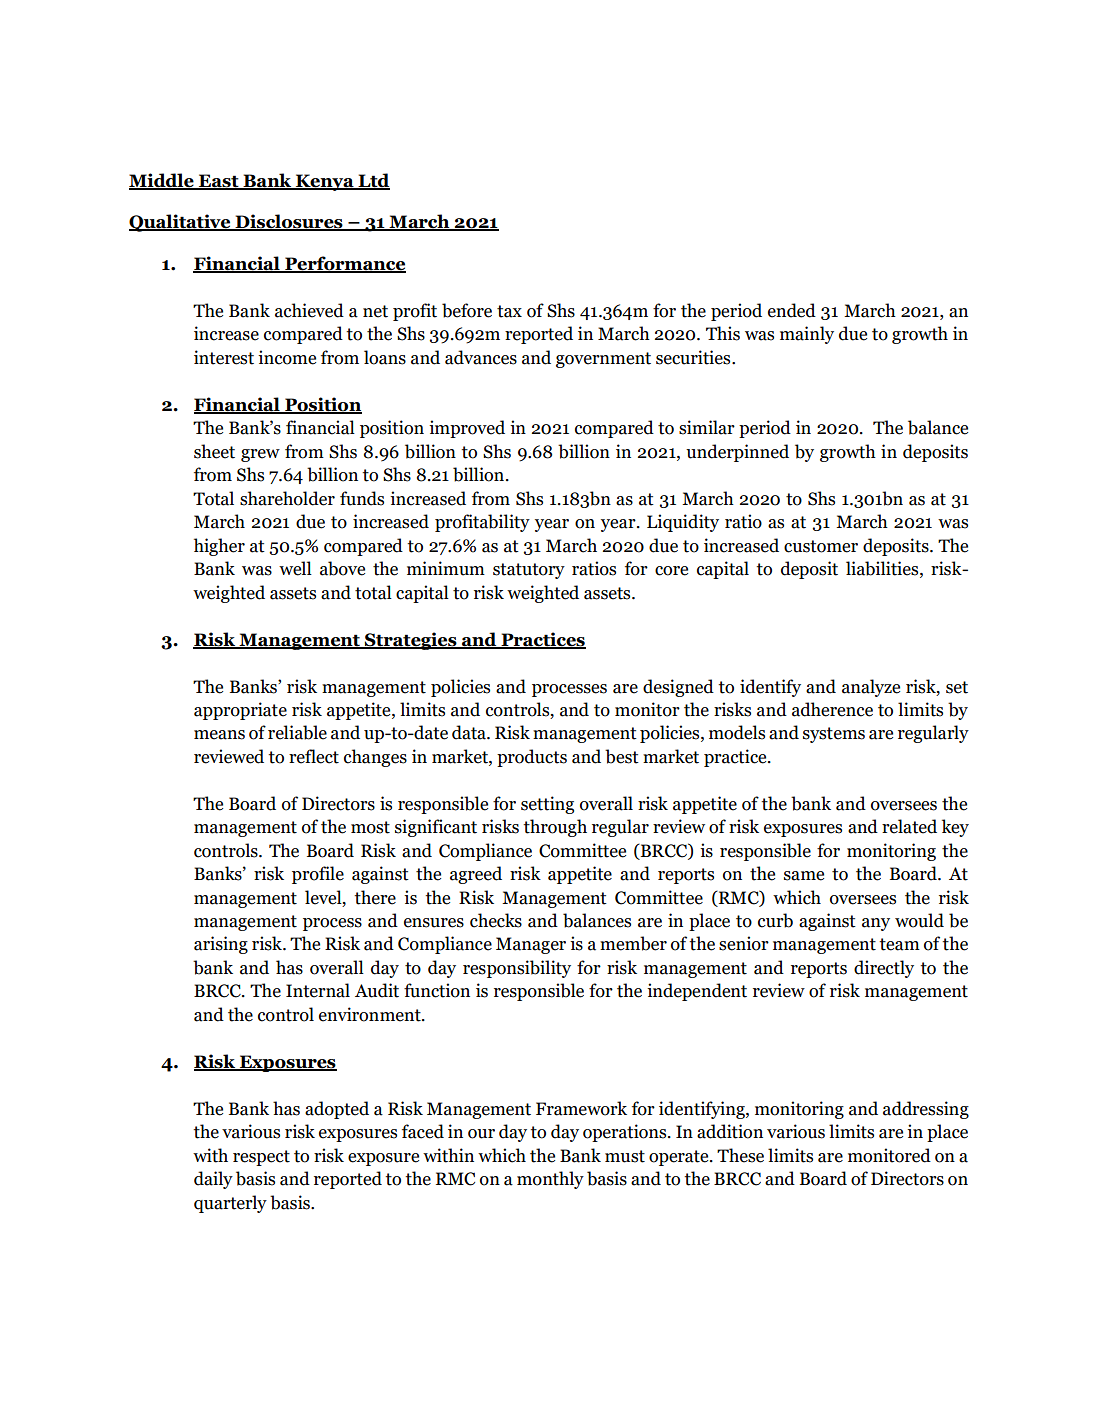 The width and height of the page is (1098, 1422). What do you see at coordinates (289, 222) in the page?
I see `Disclosures` at bounding box center [289, 222].
